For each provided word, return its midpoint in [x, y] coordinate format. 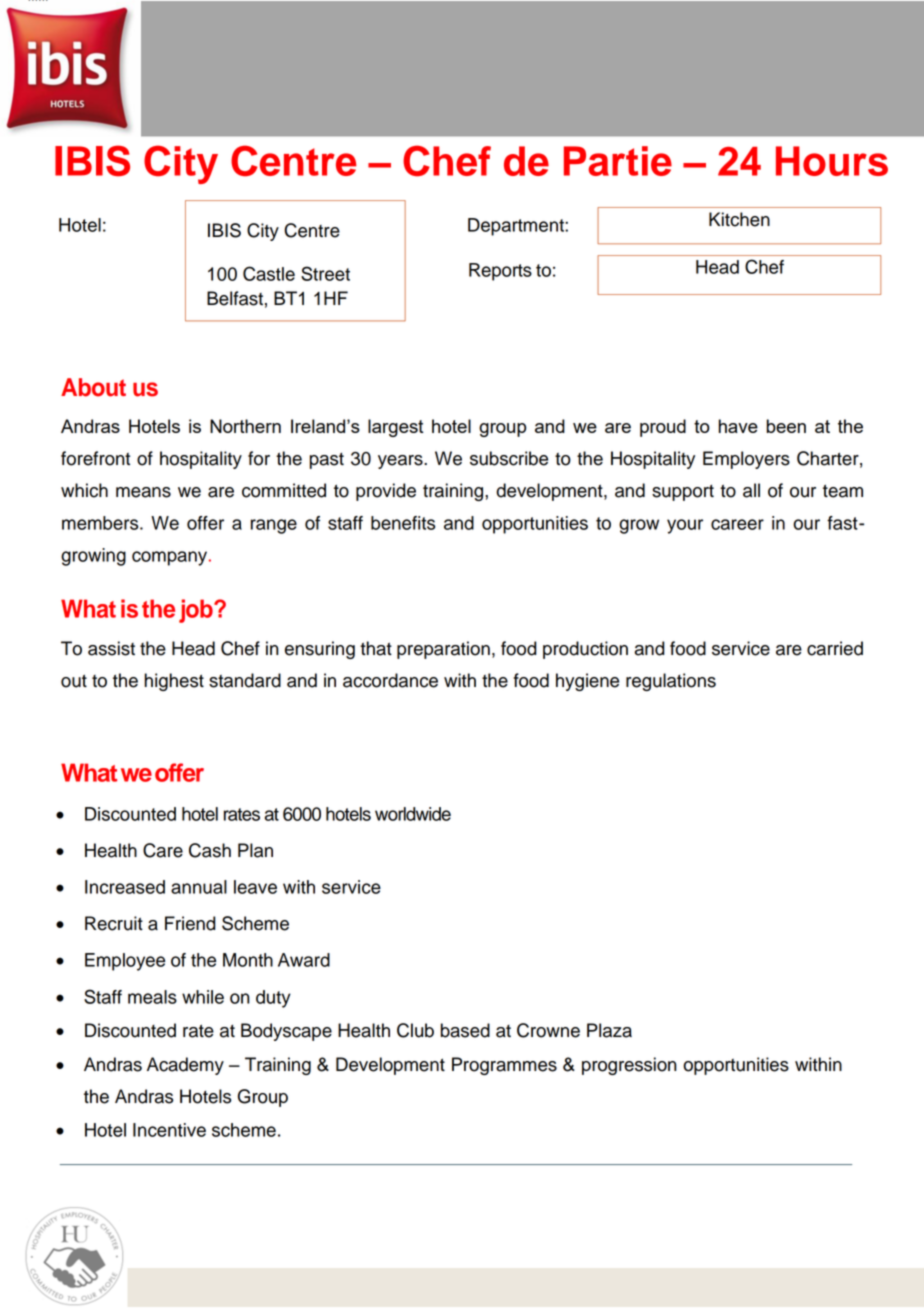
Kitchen [739, 219]
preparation [443, 650]
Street [325, 273]
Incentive [169, 1130]
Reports [500, 272]
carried [835, 648]
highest [174, 682]
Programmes [504, 1066]
